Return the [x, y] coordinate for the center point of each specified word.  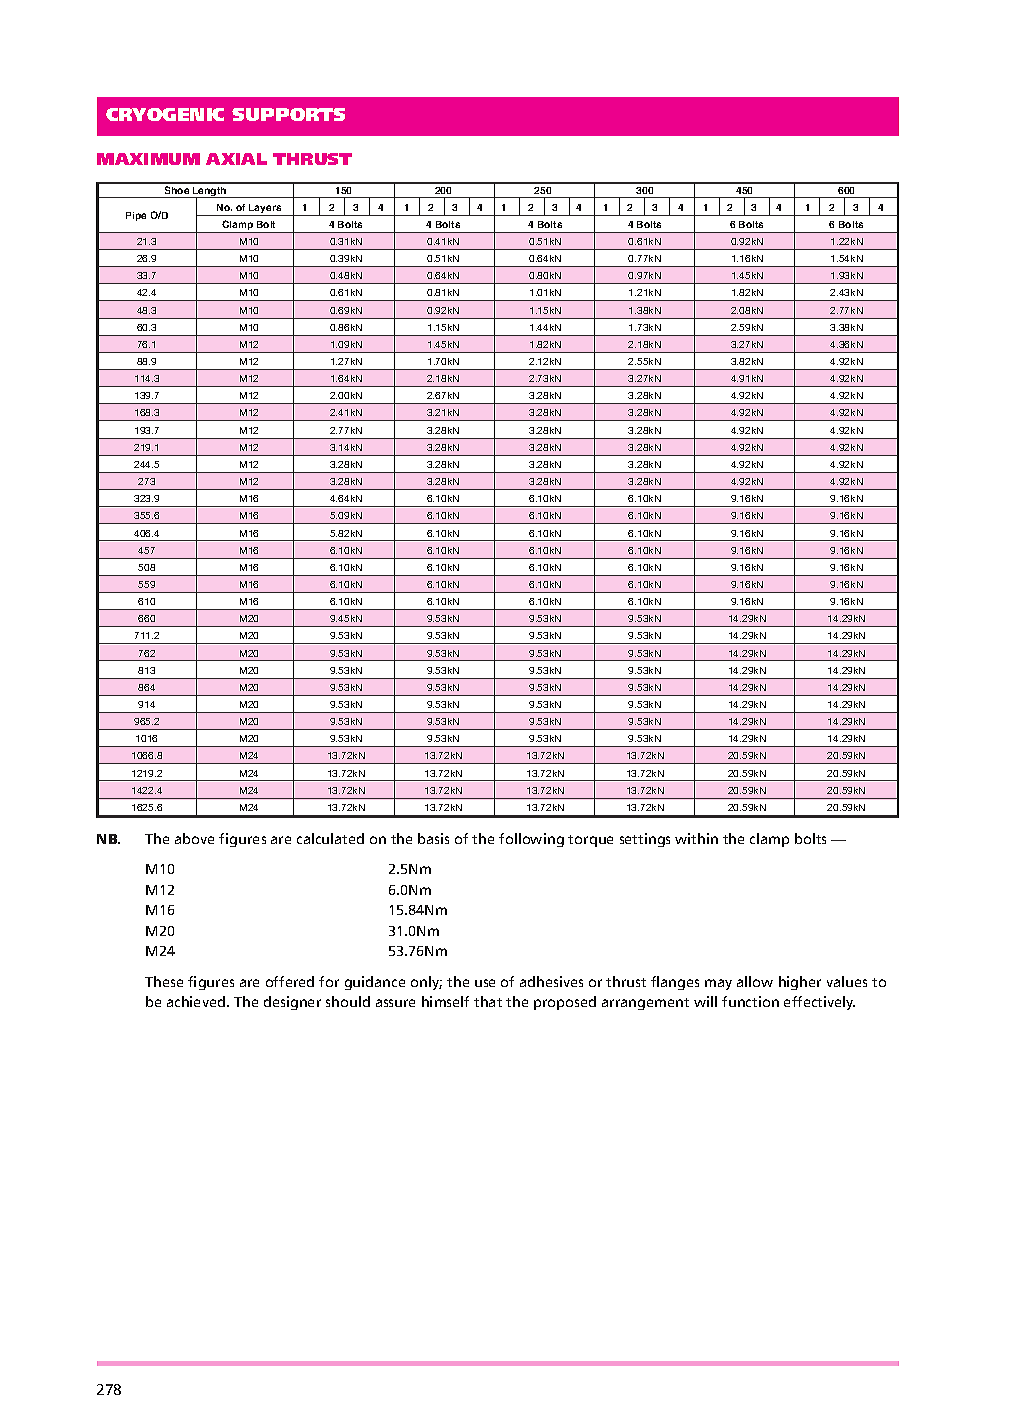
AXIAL [236, 159]
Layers [265, 210]
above [194, 838]
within [696, 838]
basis [433, 838]
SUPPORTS [288, 114]
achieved [197, 1001]
